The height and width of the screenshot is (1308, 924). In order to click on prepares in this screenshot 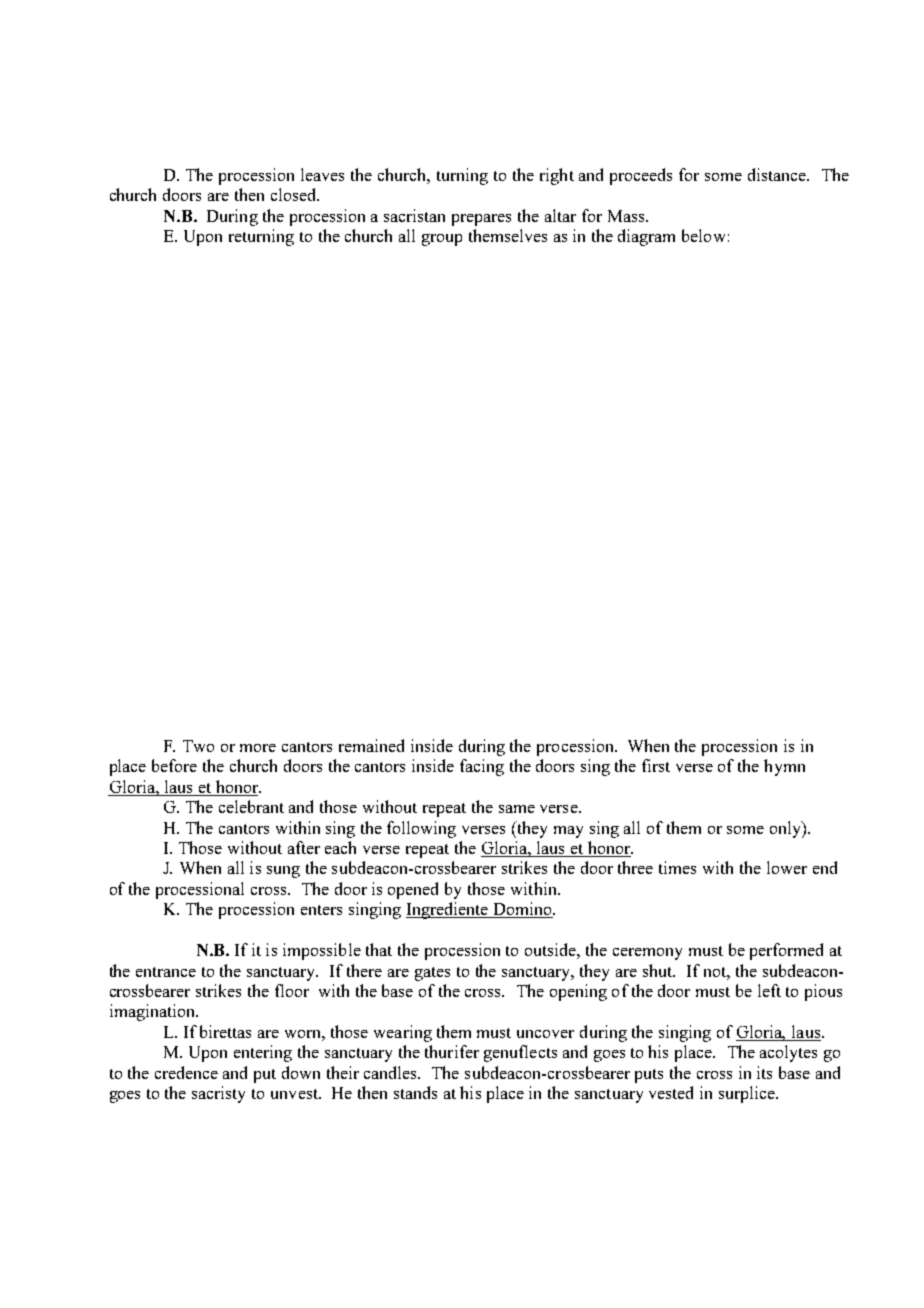, I will do `click(481, 220)`.
